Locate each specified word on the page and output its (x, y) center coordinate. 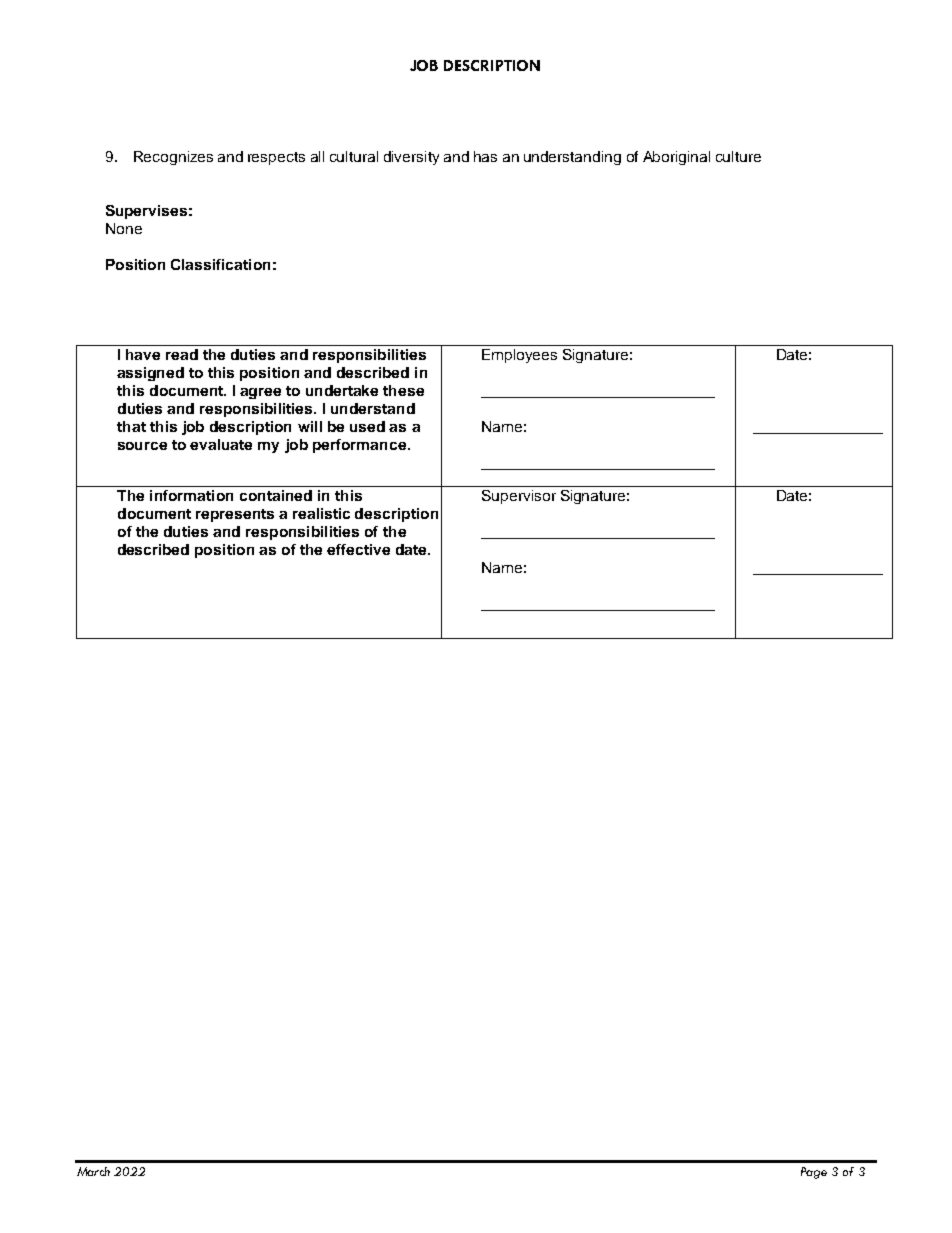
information (191, 495)
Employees (519, 356)
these (403, 390)
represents (235, 515)
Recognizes (173, 158)
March (93, 1171)
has (485, 156)
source (142, 446)
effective (358, 549)
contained (276, 495)
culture (738, 156)
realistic (321, 513)
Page (814, 1173)
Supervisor (519, 497)
